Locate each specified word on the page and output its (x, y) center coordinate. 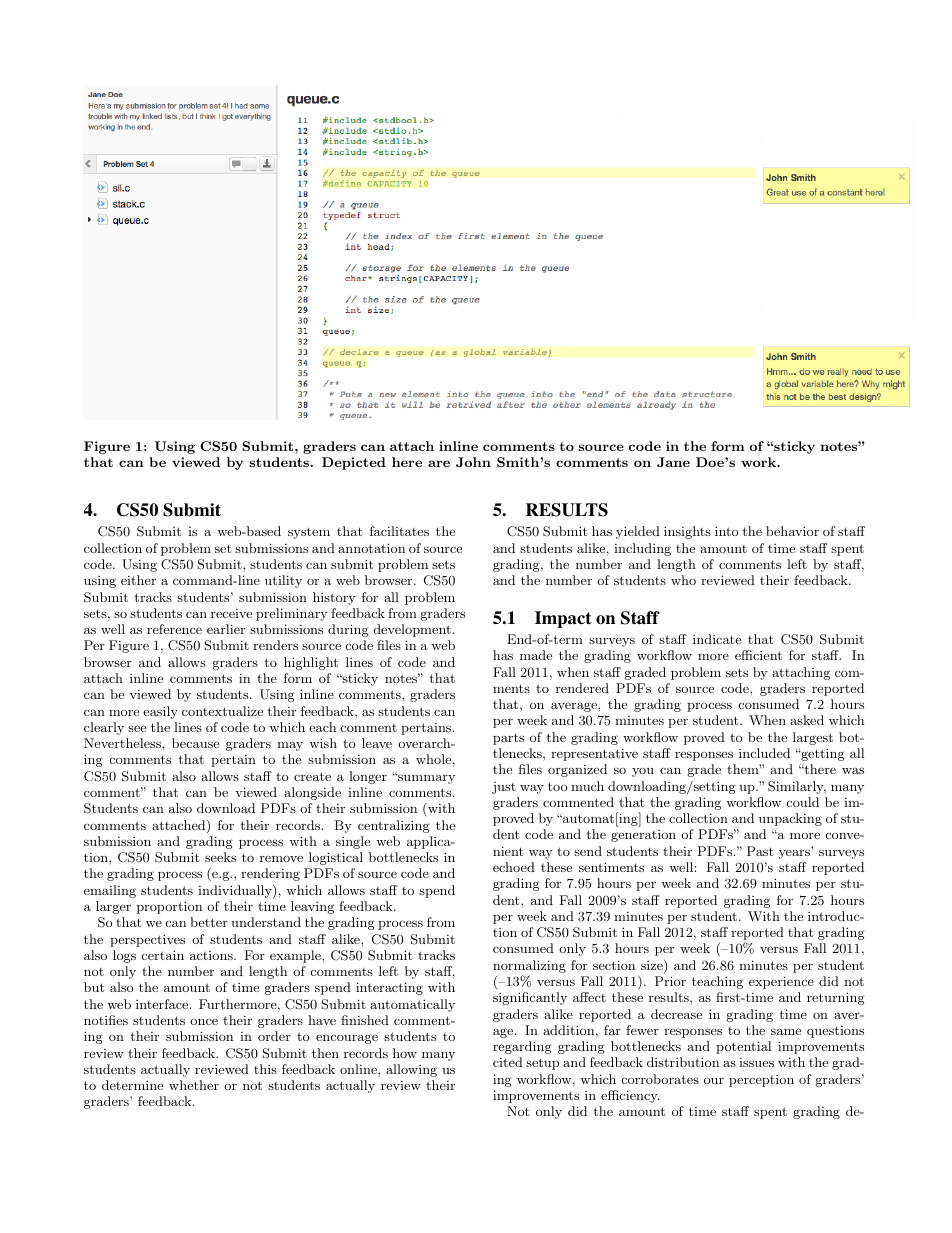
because (195, 743)
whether (194, 1085)
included (764, 753)
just (504, 788)
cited (508, 1062)
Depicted (354, 463)
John (473, 462)
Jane (673, 462)
